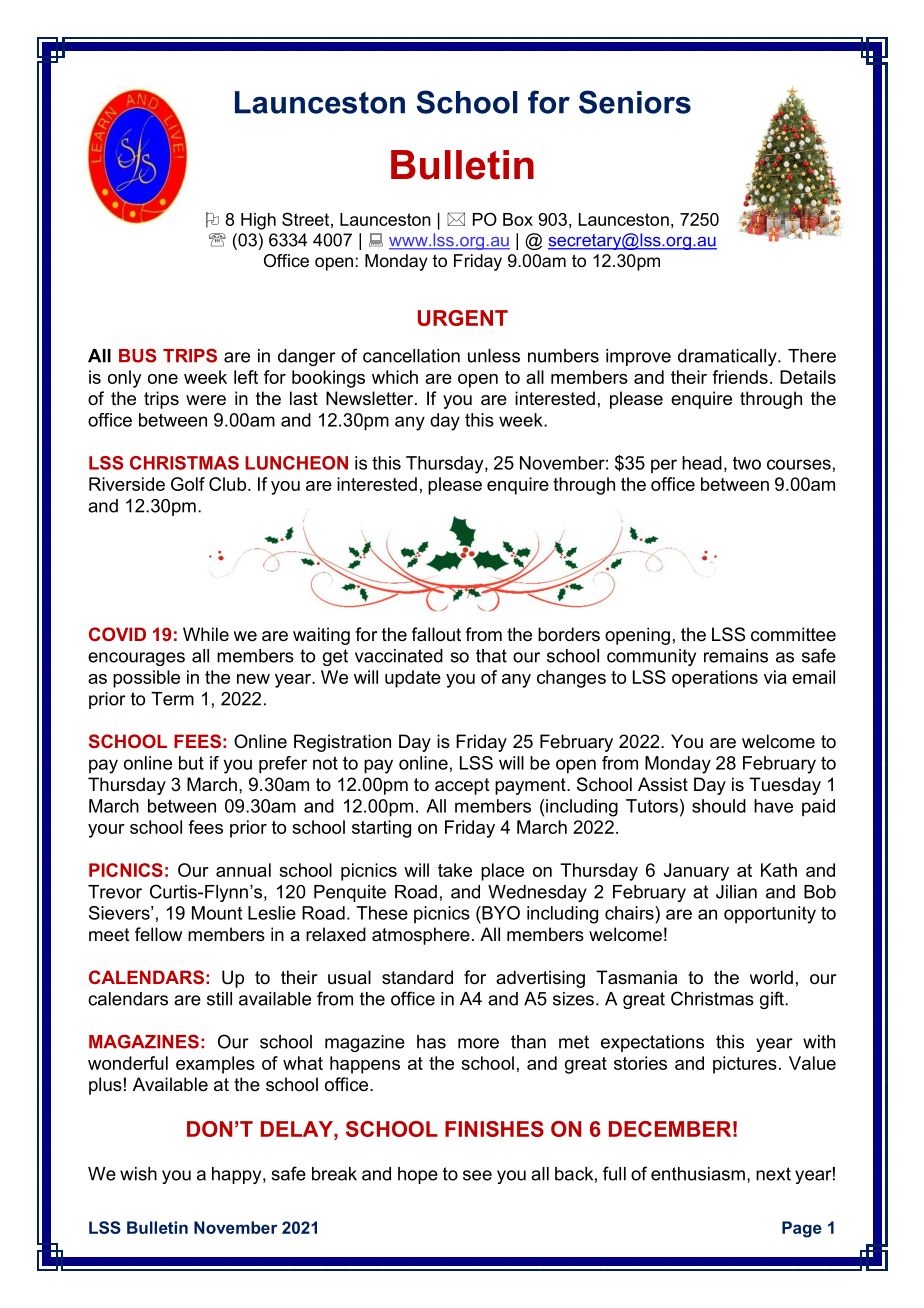  What do you see at coordinates (477, 1175) in the document?
I see `see` at bounding box center [477, 1175].
